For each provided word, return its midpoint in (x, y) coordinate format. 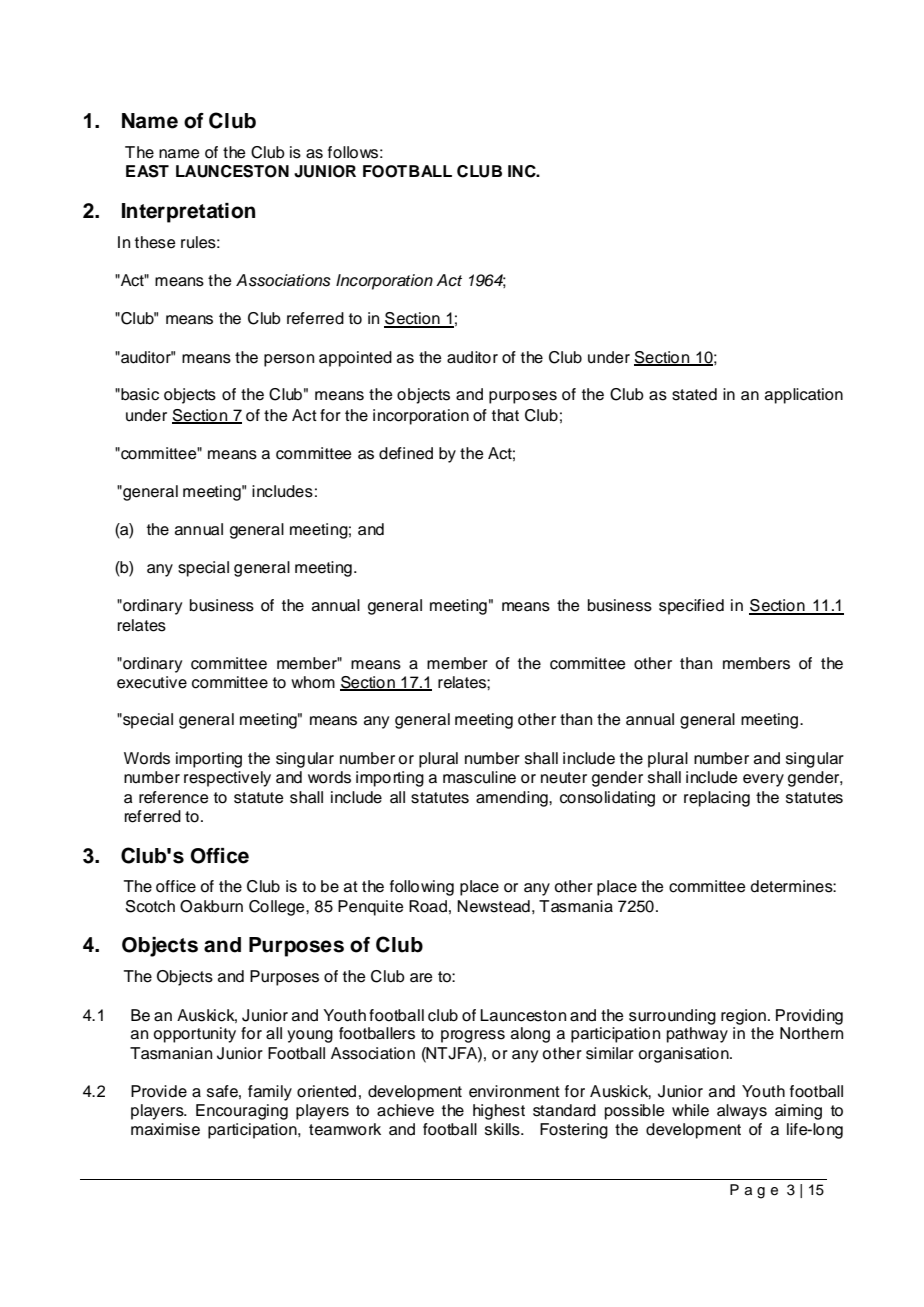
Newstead (493, 906)
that (505, 415)
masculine (479, 777)
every (763, 780)
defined (406, 453)
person (289, 360)
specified (691, 607)
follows (353, 152)
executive (152, 682)
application (804, 396)
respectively (227, 779)
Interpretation (188, 213)
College (278, 908)
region (743, 1017)
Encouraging (242, 1112)
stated (694, 394)
